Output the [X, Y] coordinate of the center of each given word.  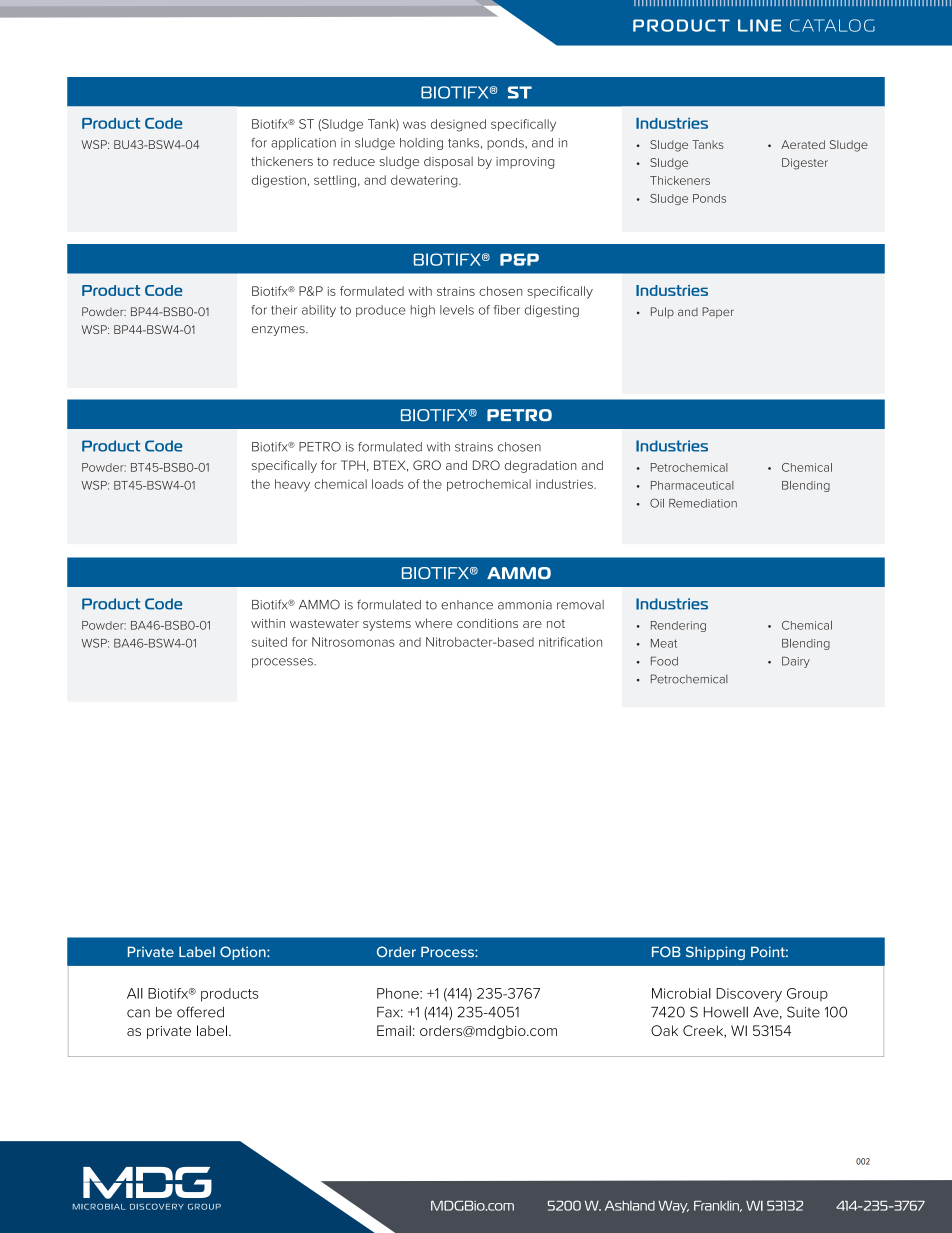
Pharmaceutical [692, 485]
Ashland [630, 1205]
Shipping [715, 953]
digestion [279, 181]
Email [394, 1030]
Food [664, 661]
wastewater [324, 623]
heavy [292, 485]
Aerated [803, 144]
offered [200, 1012]
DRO [486, 465]
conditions [487, 623]
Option [244, 953]
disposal [448, 162]
